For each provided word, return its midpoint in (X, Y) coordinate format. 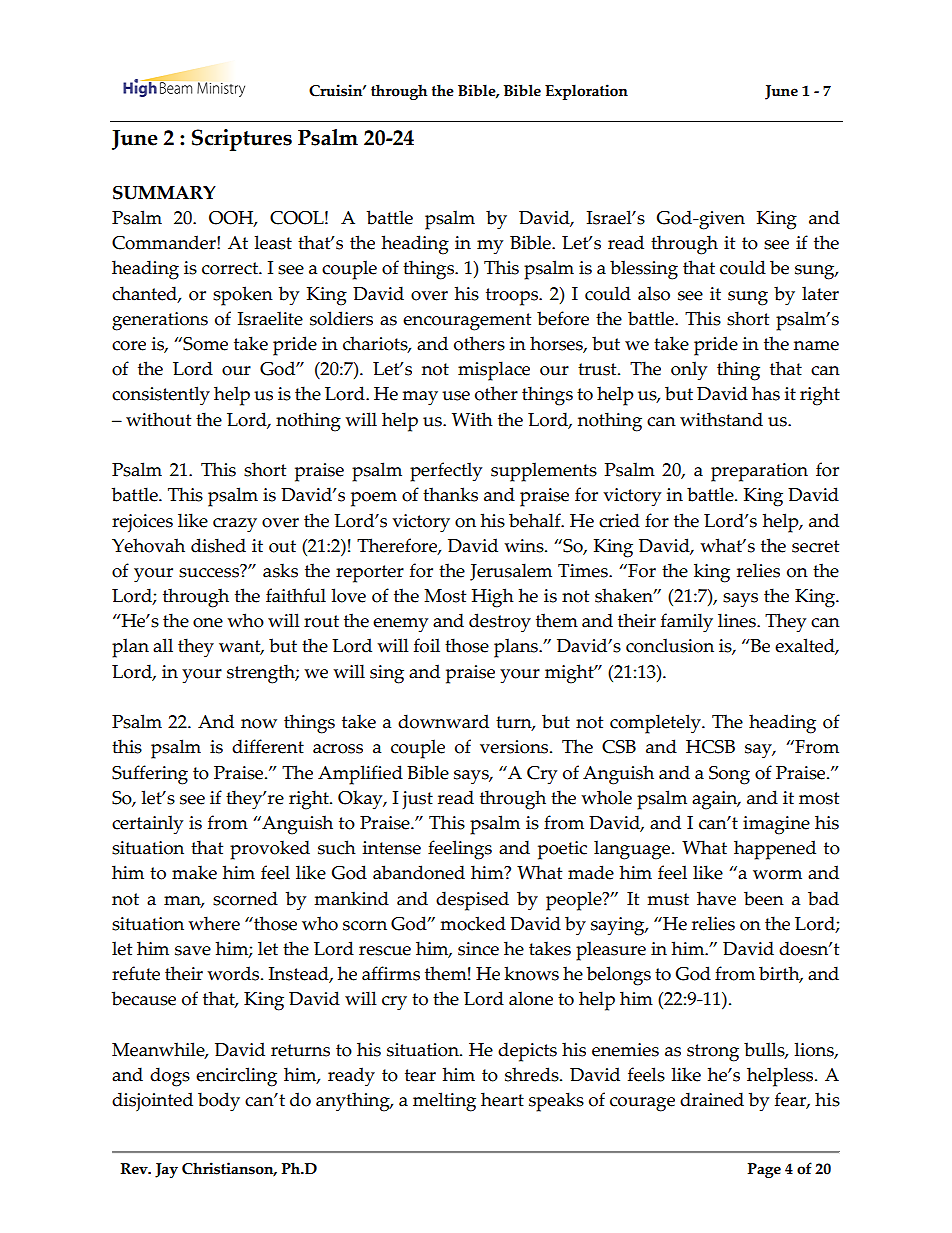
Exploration (586, 92)
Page (764, 1170)
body (219, 1102)
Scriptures (242, 140)
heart (502, 1099)
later (820, 293)
